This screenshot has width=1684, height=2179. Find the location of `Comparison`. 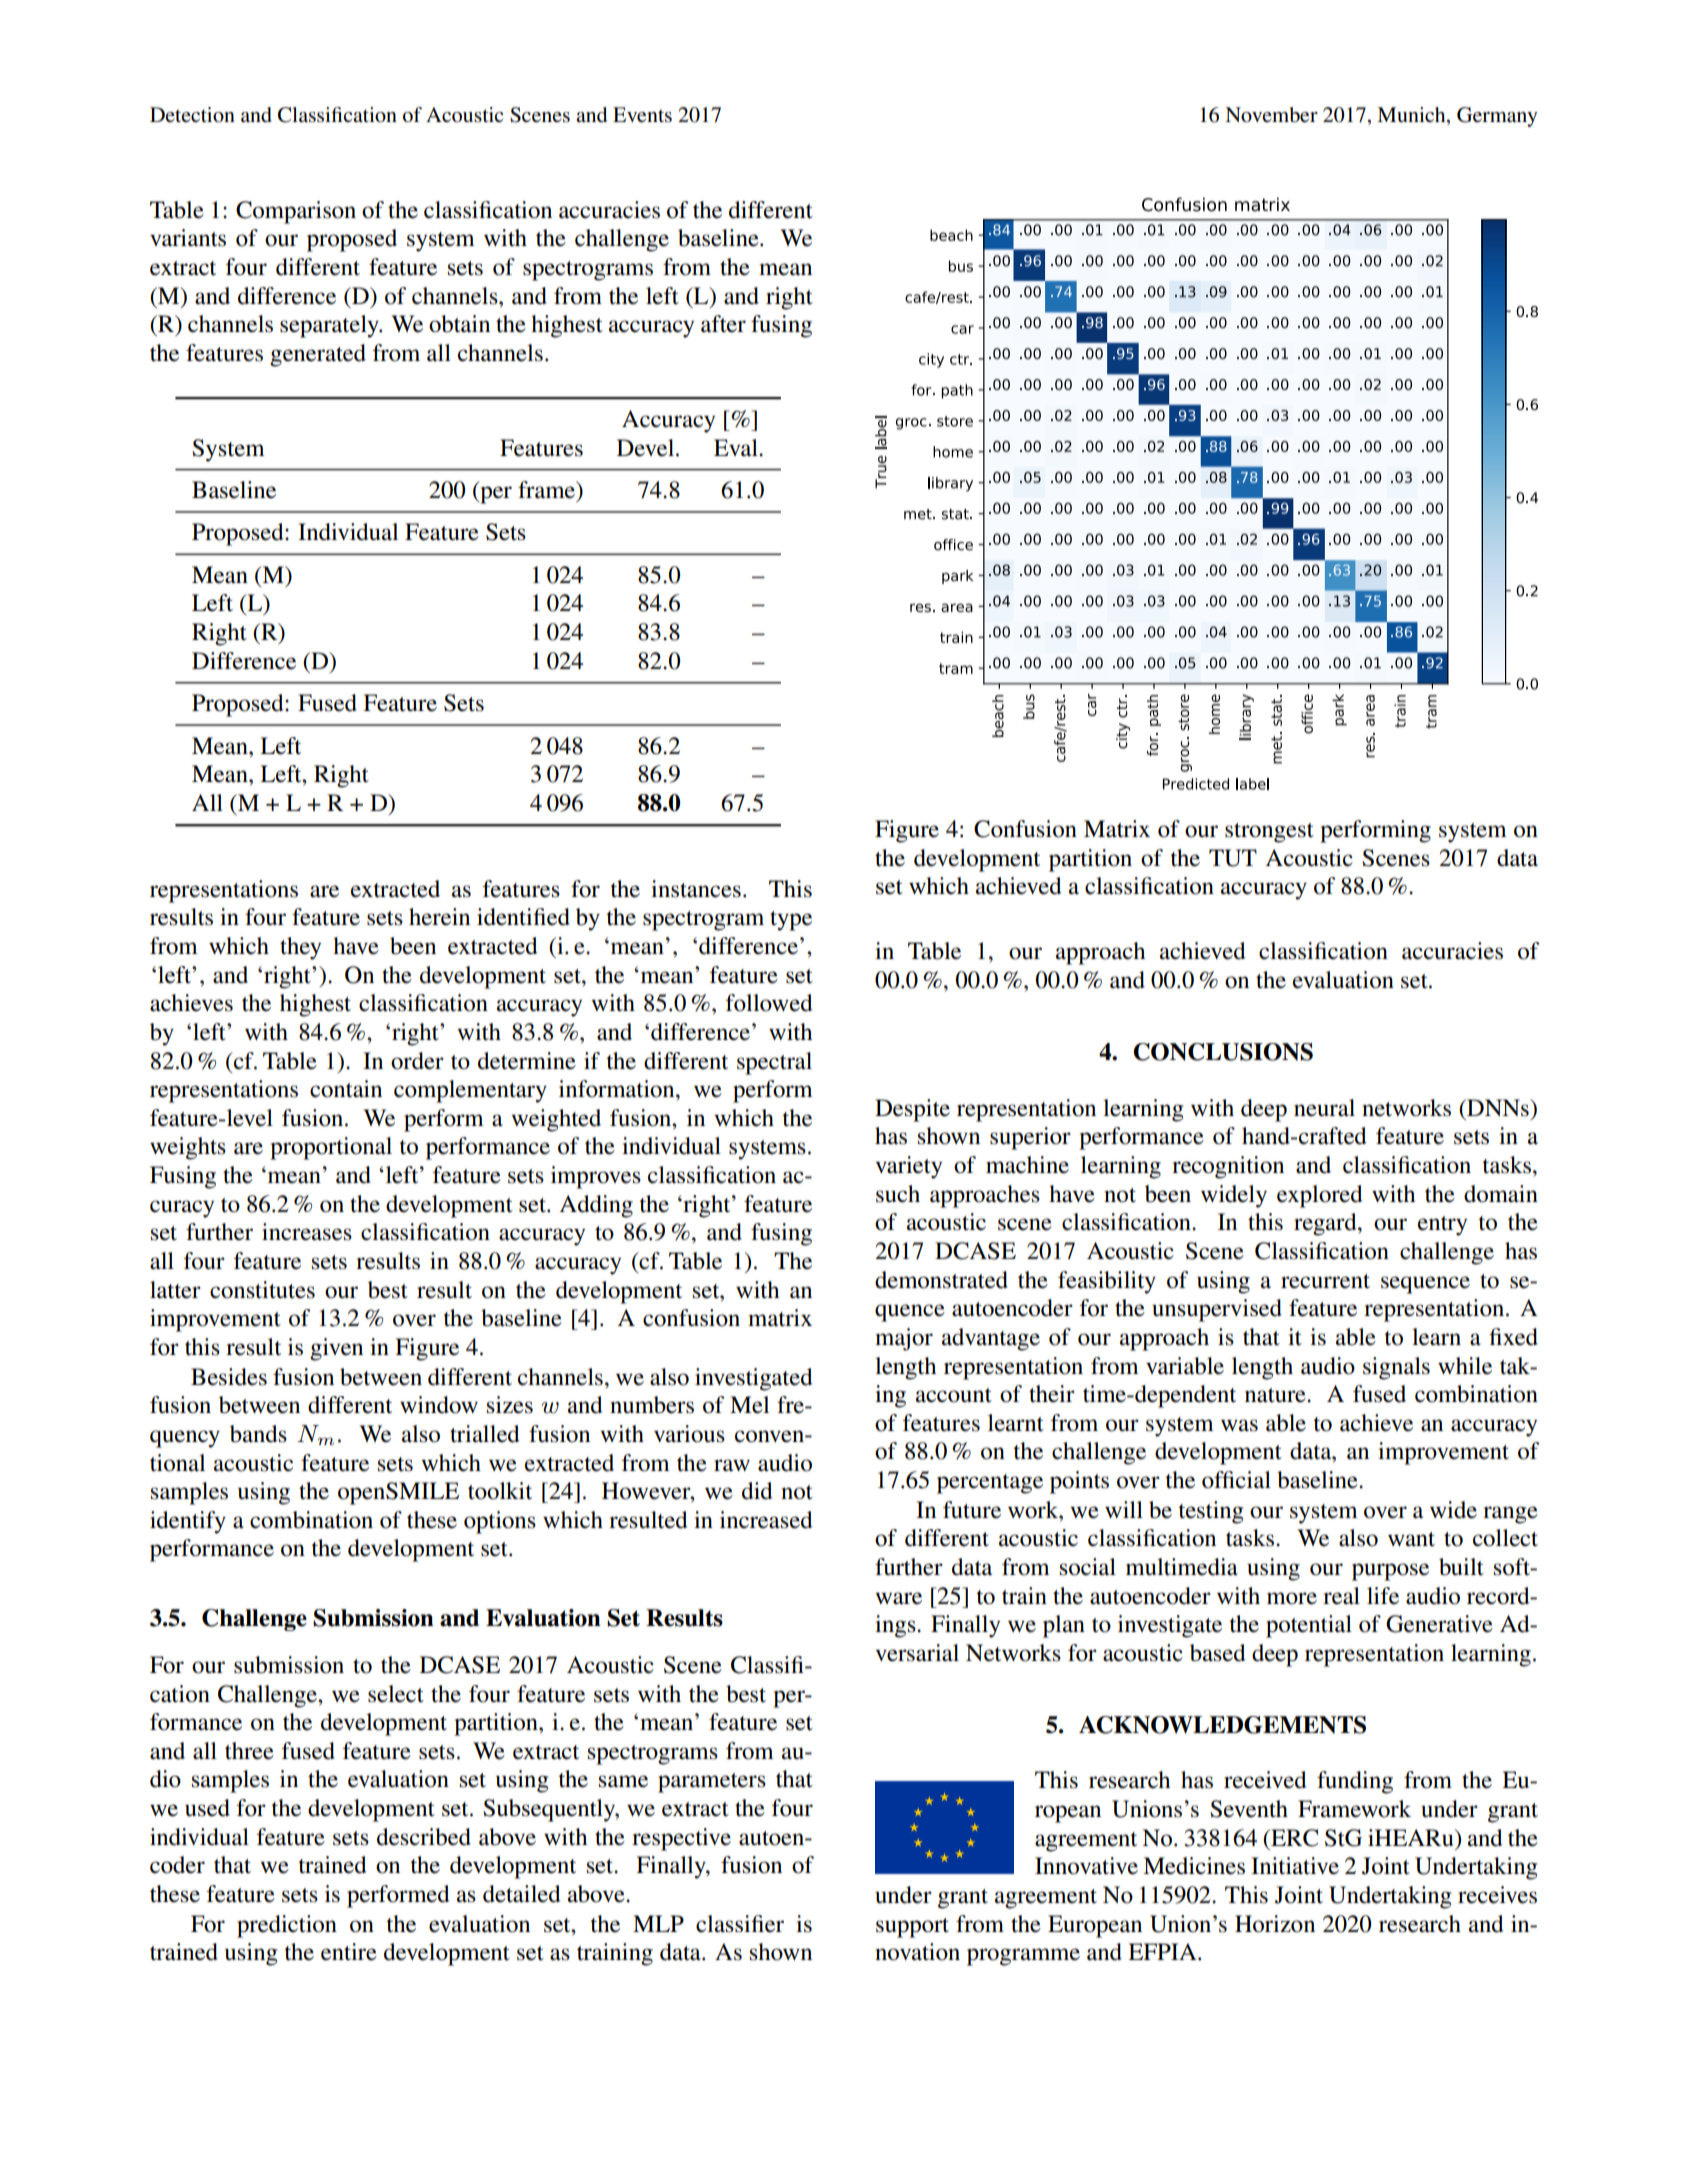

Comparison is located at coordinates (296, 212).
